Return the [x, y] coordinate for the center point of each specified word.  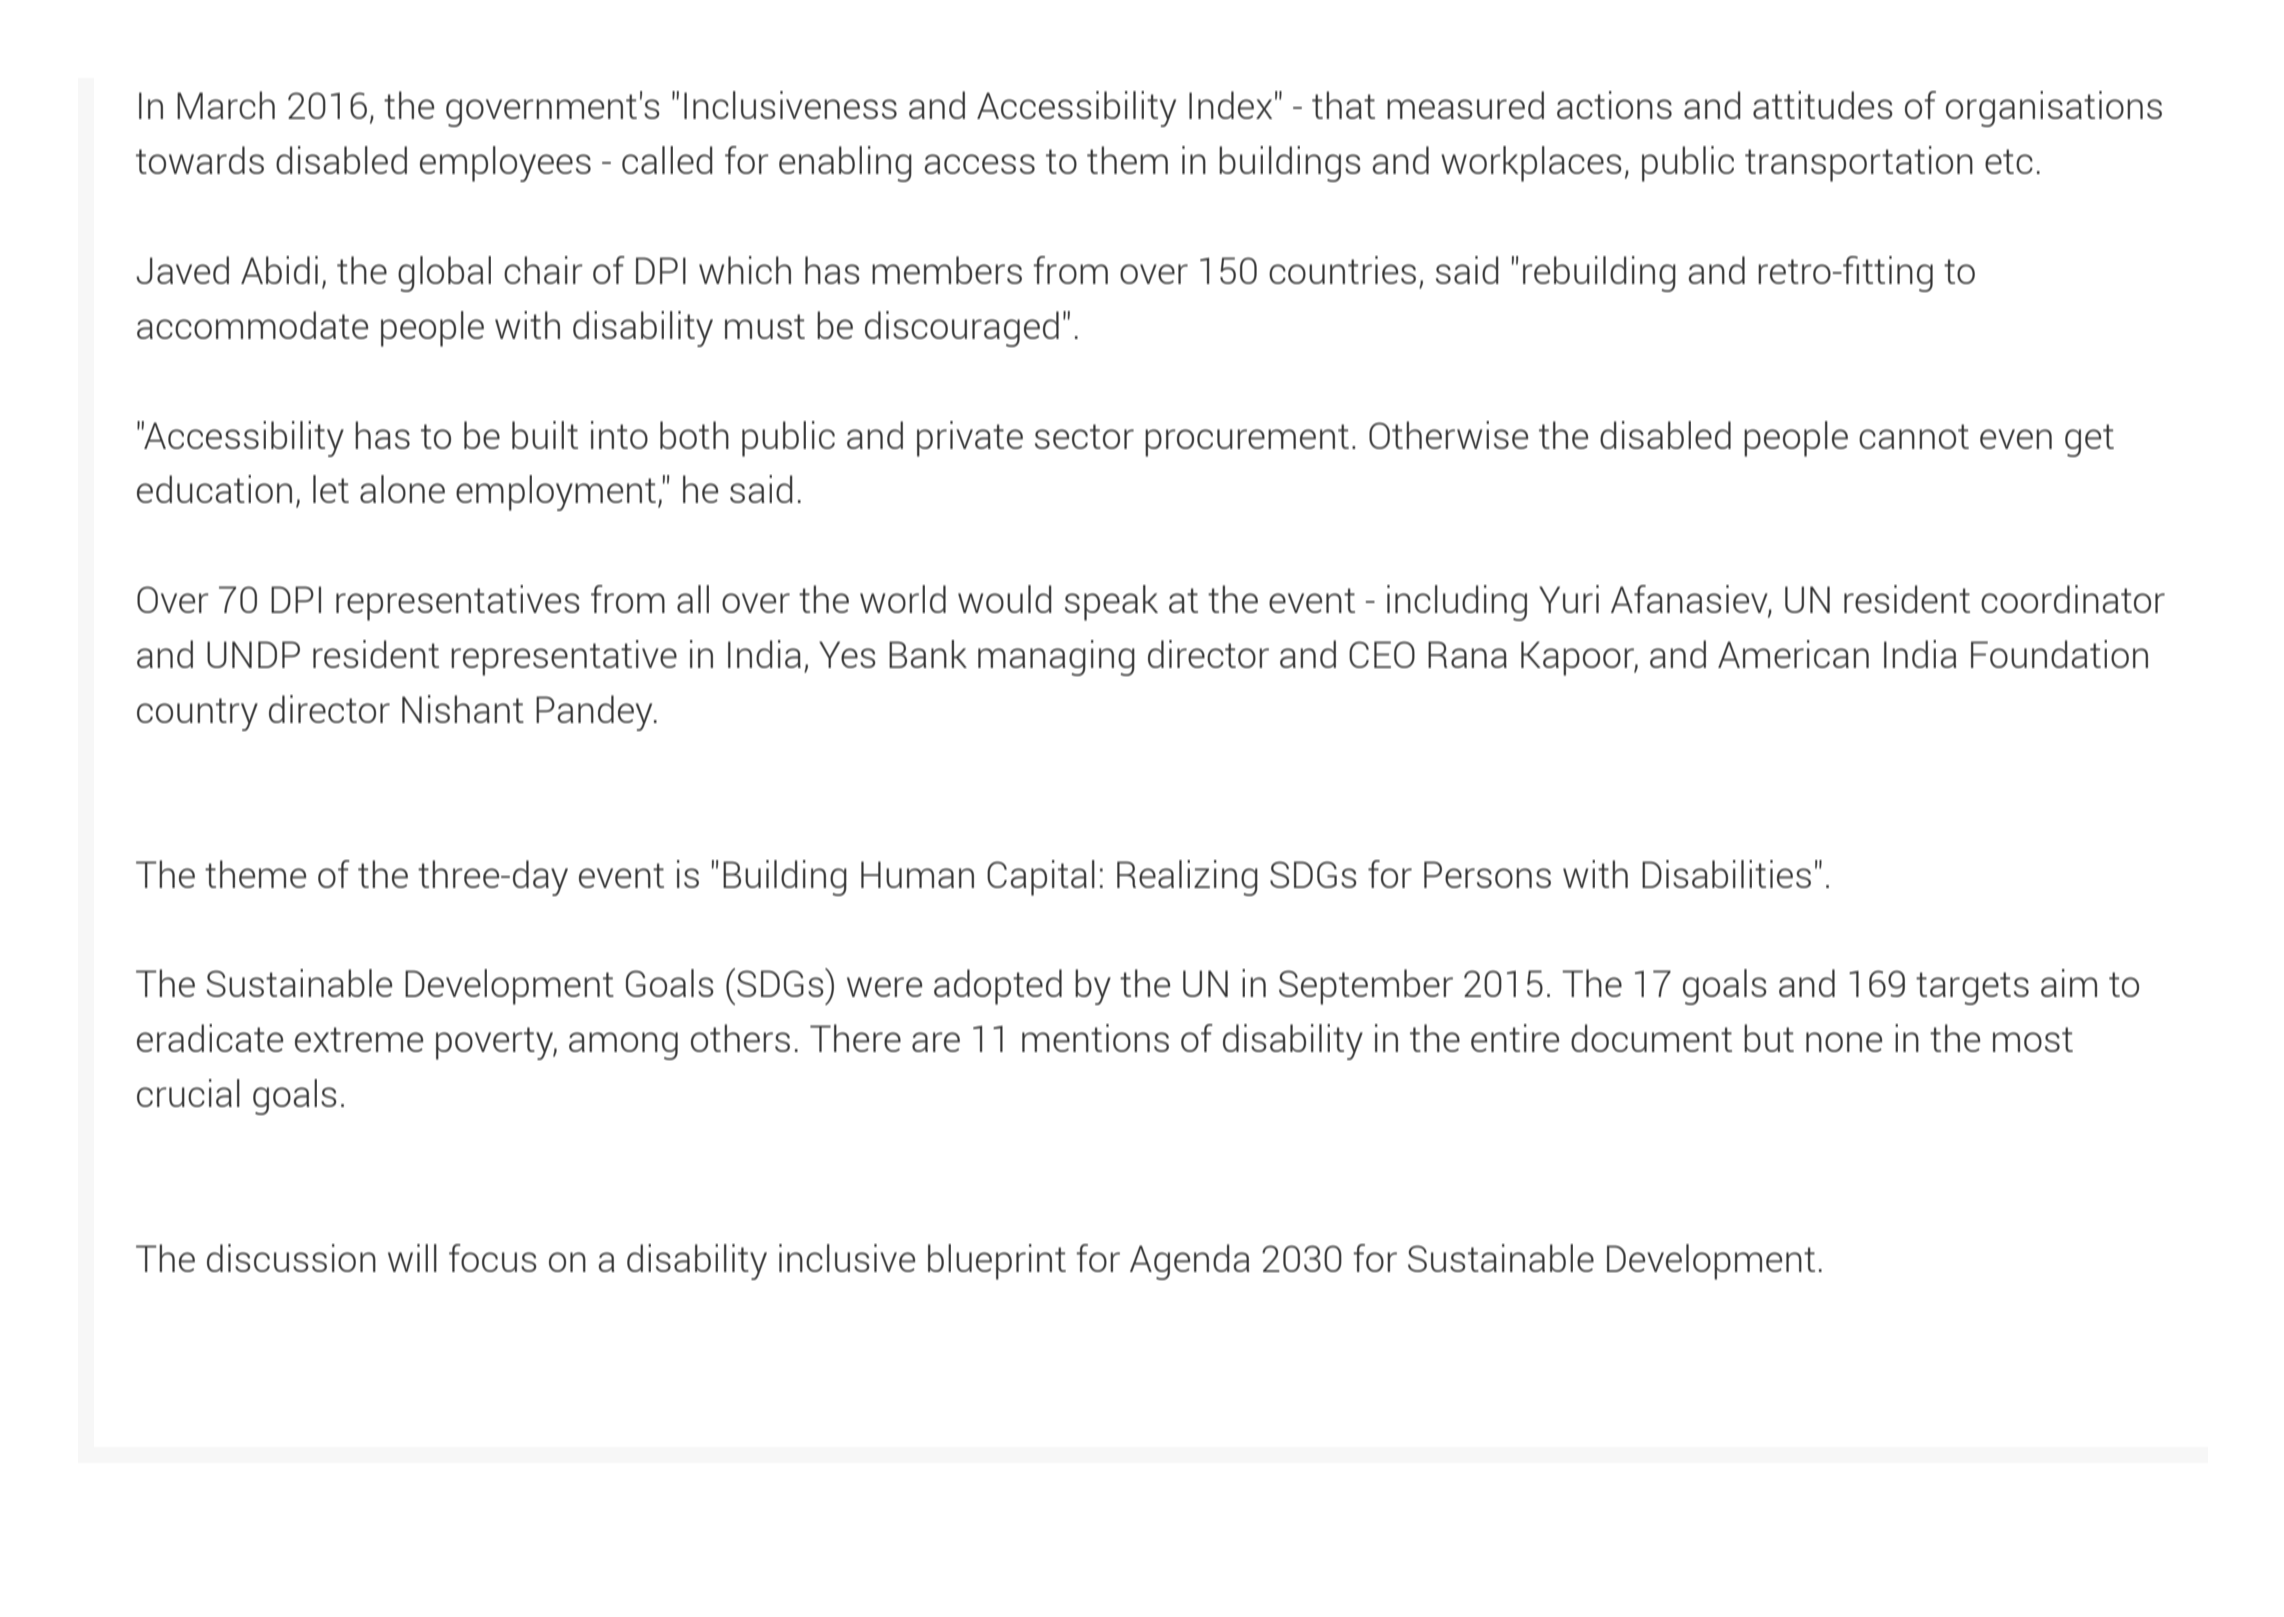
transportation [1859, 164]
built [545, 435]
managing [1056, 658]
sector [1084, 436]
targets [1972, 988]
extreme [359, 1039]
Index [1230, 105]
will [412, 1258]
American [1793, 654]
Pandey [595, 713]
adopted [998, 987]
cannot [1914, 436]
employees [505, 164]
